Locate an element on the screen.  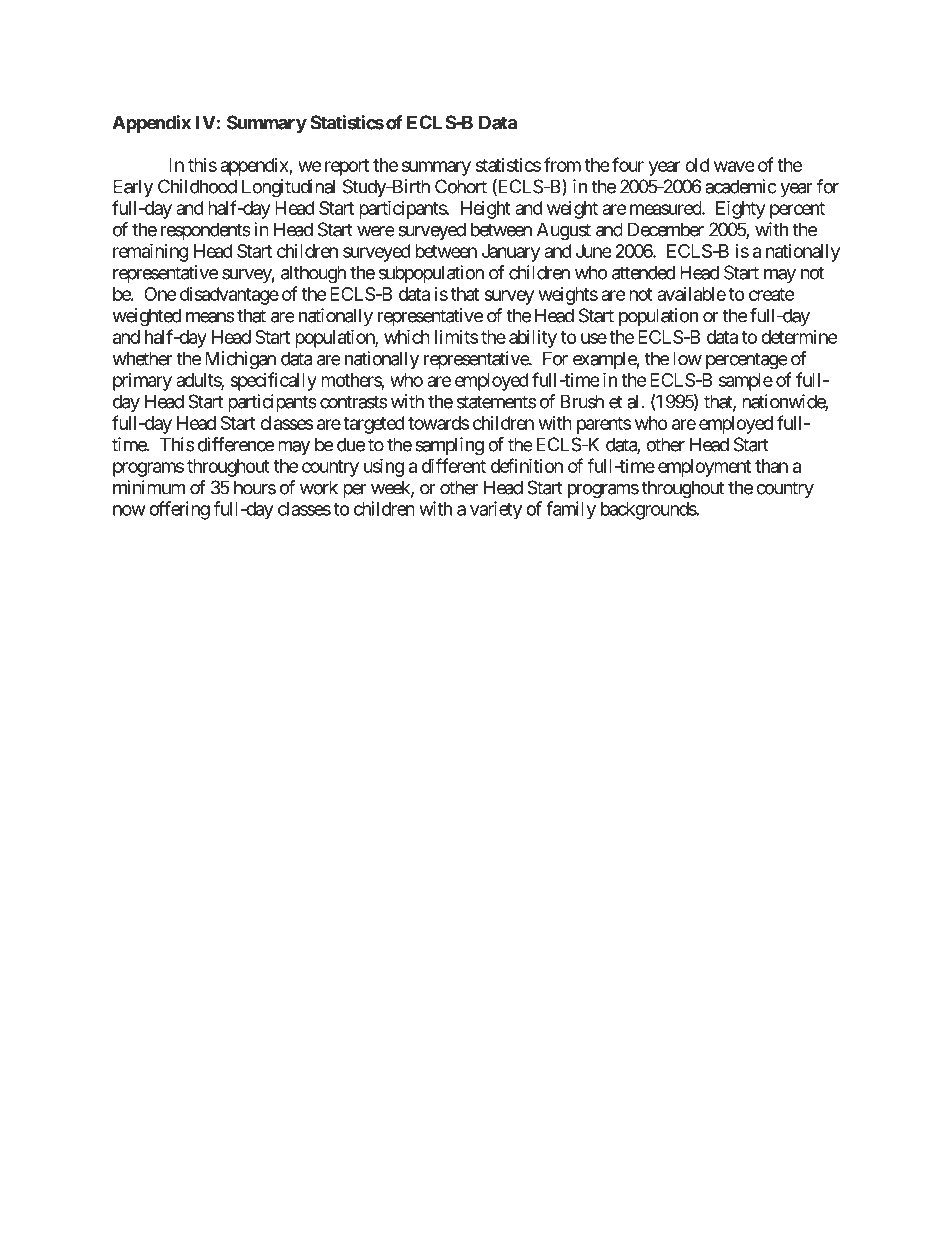
offering is located at coordinates (179, 510).
